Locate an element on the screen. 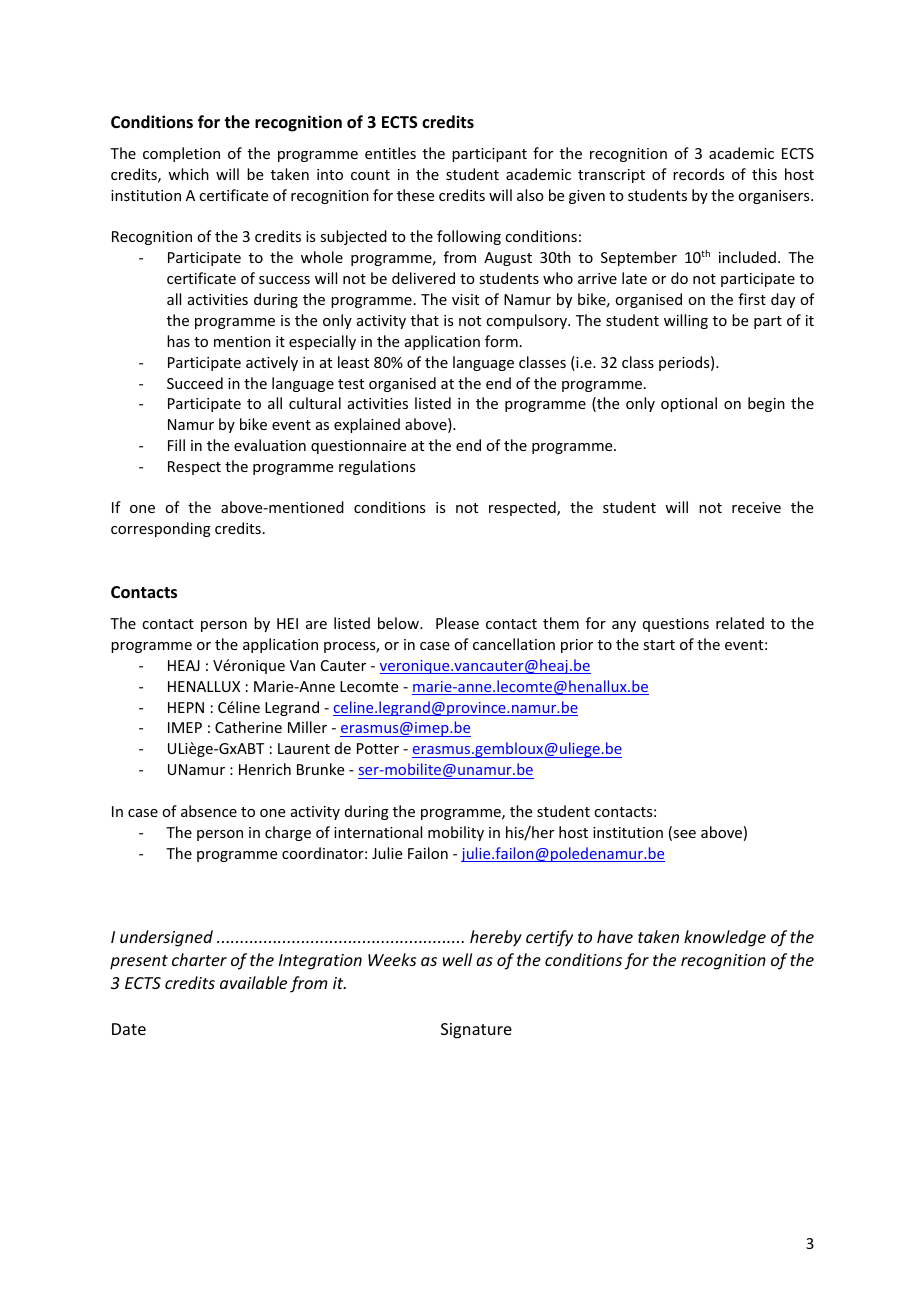  questions is located at coordinates (676, 625).
